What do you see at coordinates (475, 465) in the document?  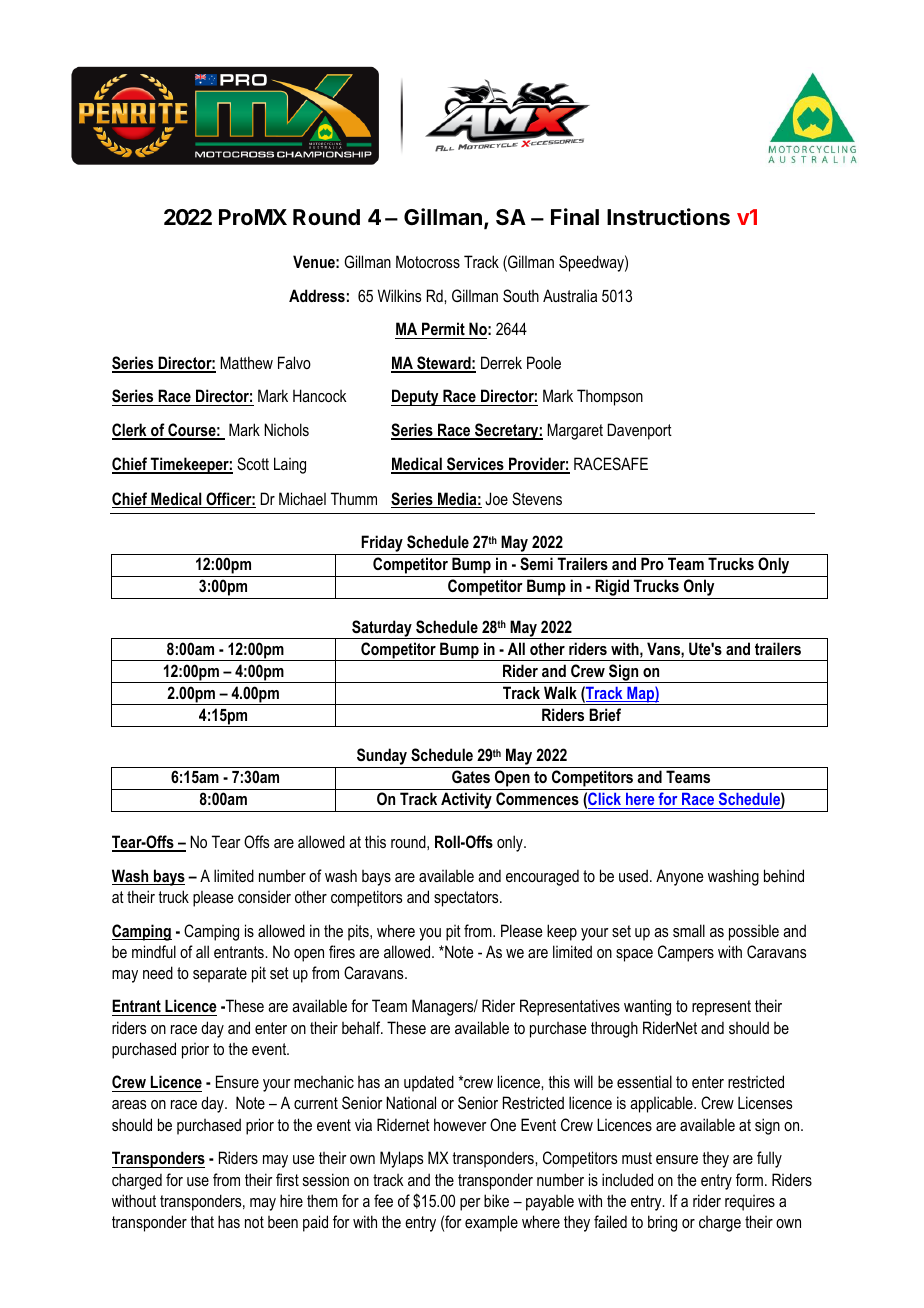 I see `Services` at bounding box center [475, 465].
